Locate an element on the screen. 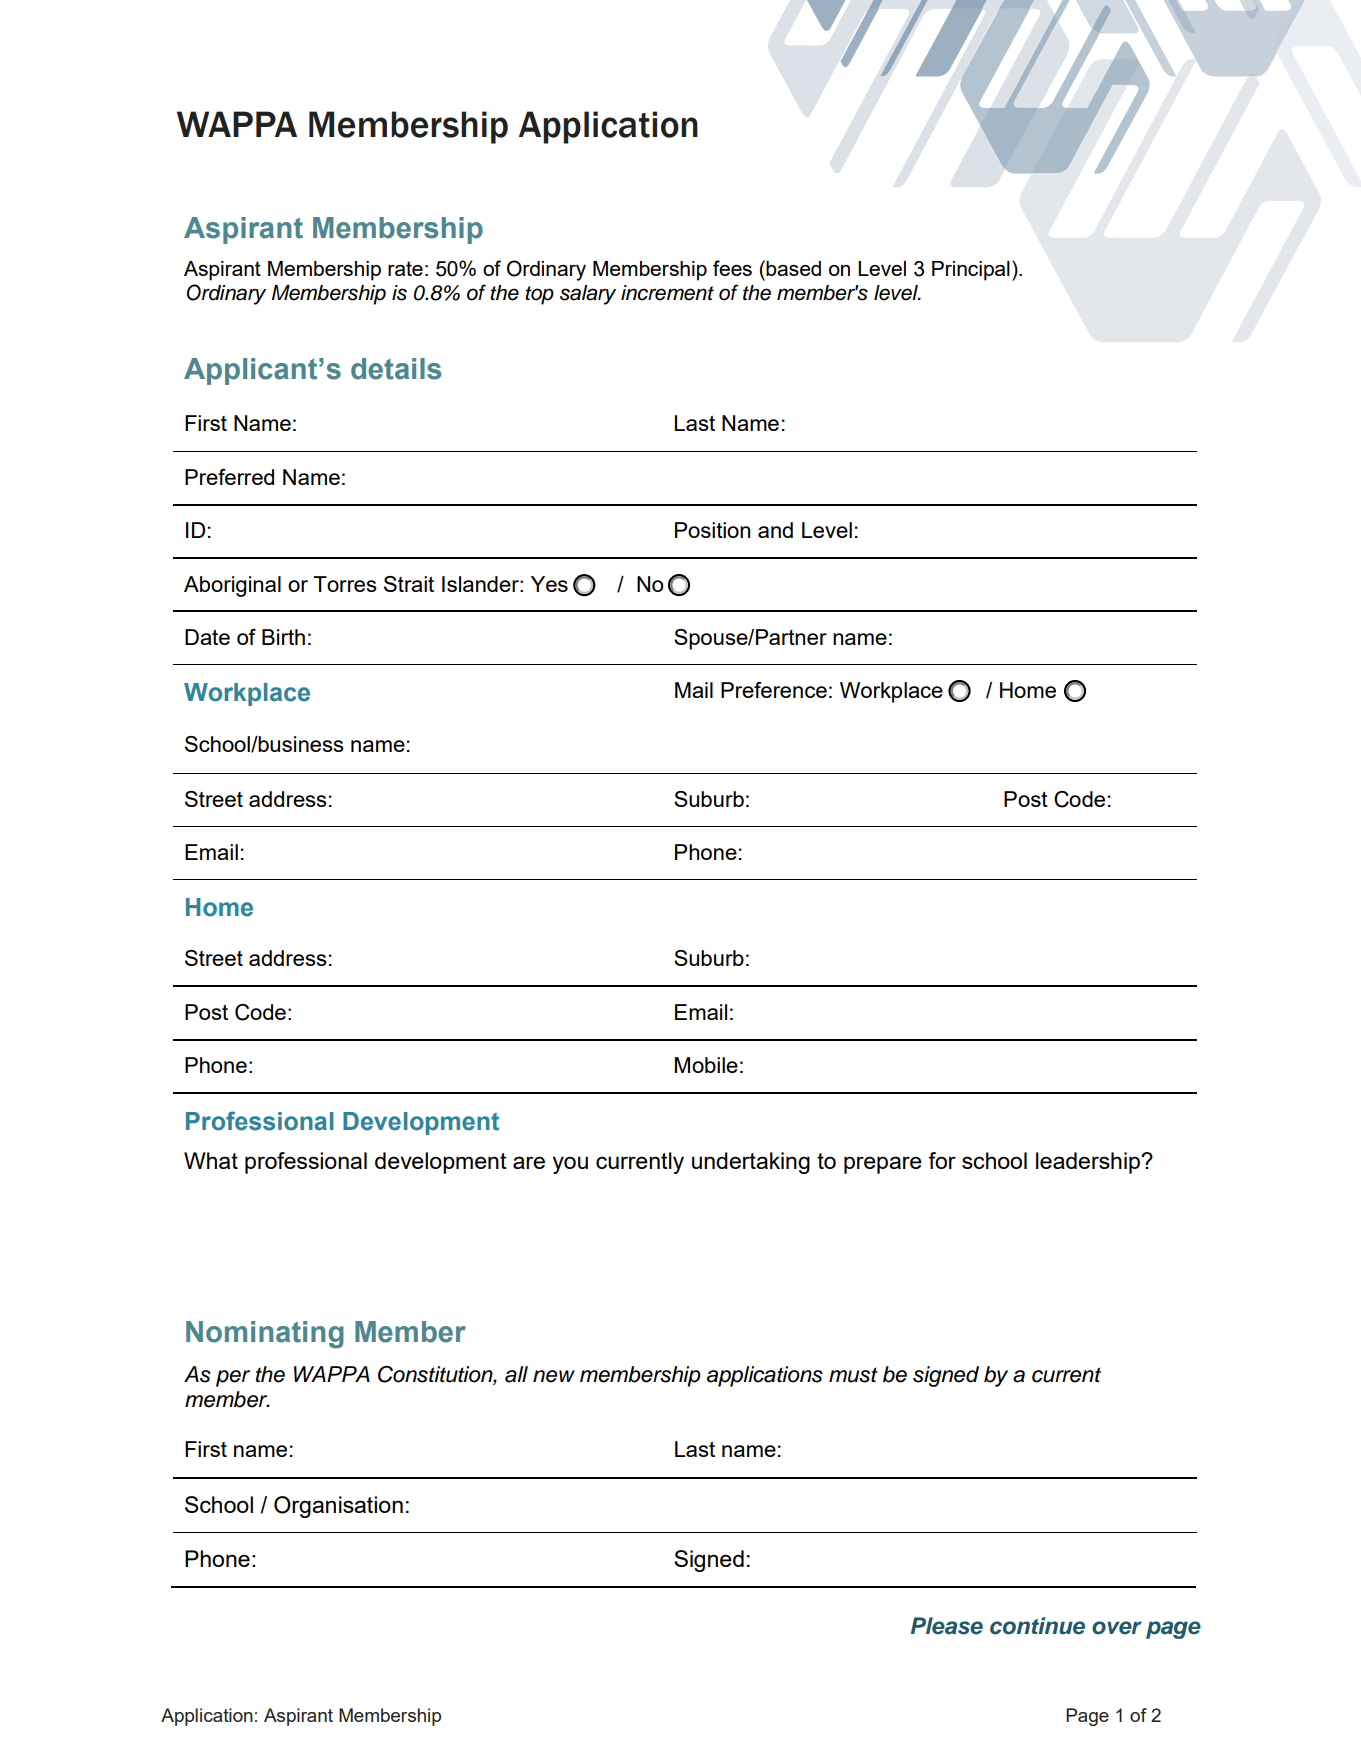  Nominating is located at coordinates (265, 1335).
